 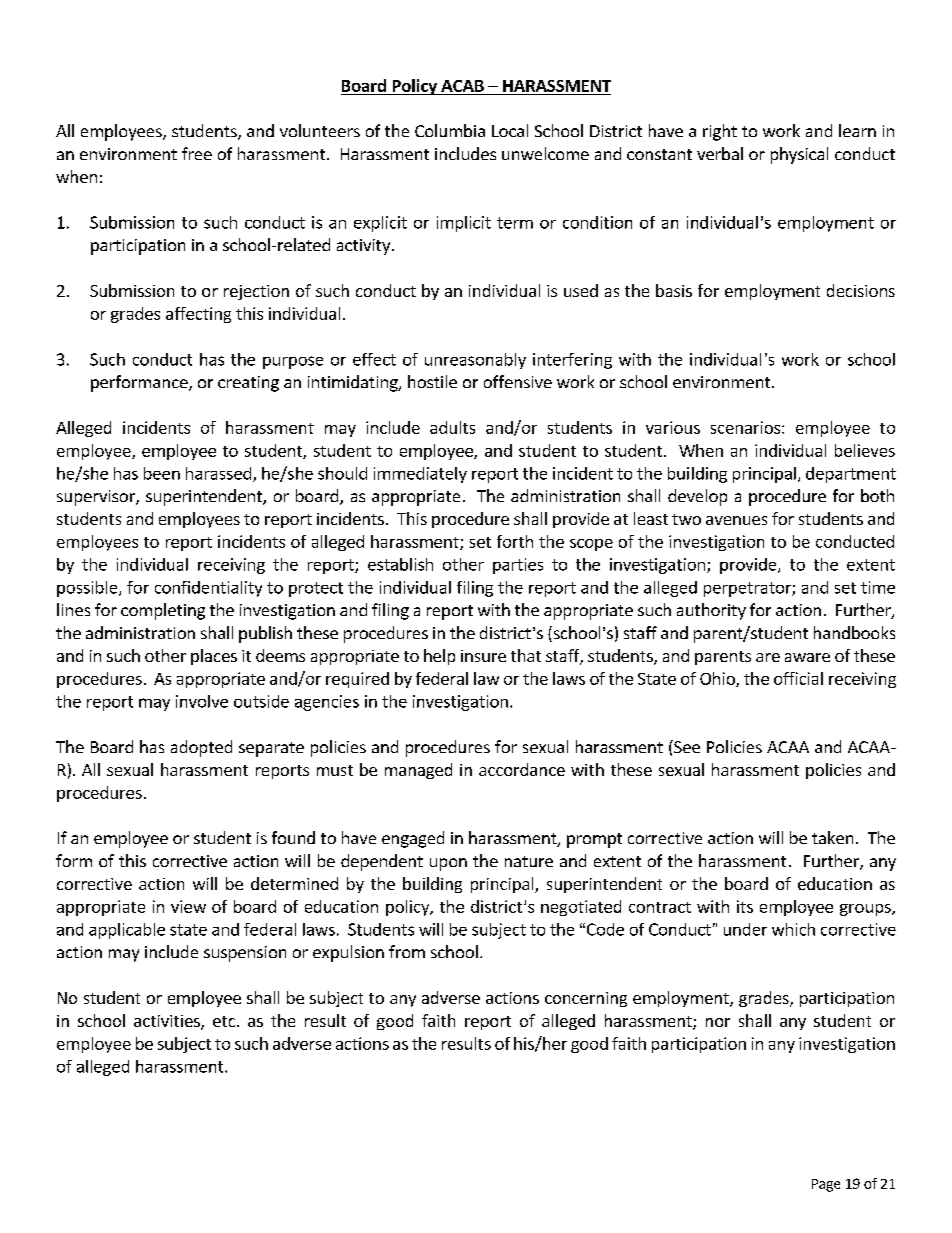 I want to click on concerning, so click(x=586, y=999).
